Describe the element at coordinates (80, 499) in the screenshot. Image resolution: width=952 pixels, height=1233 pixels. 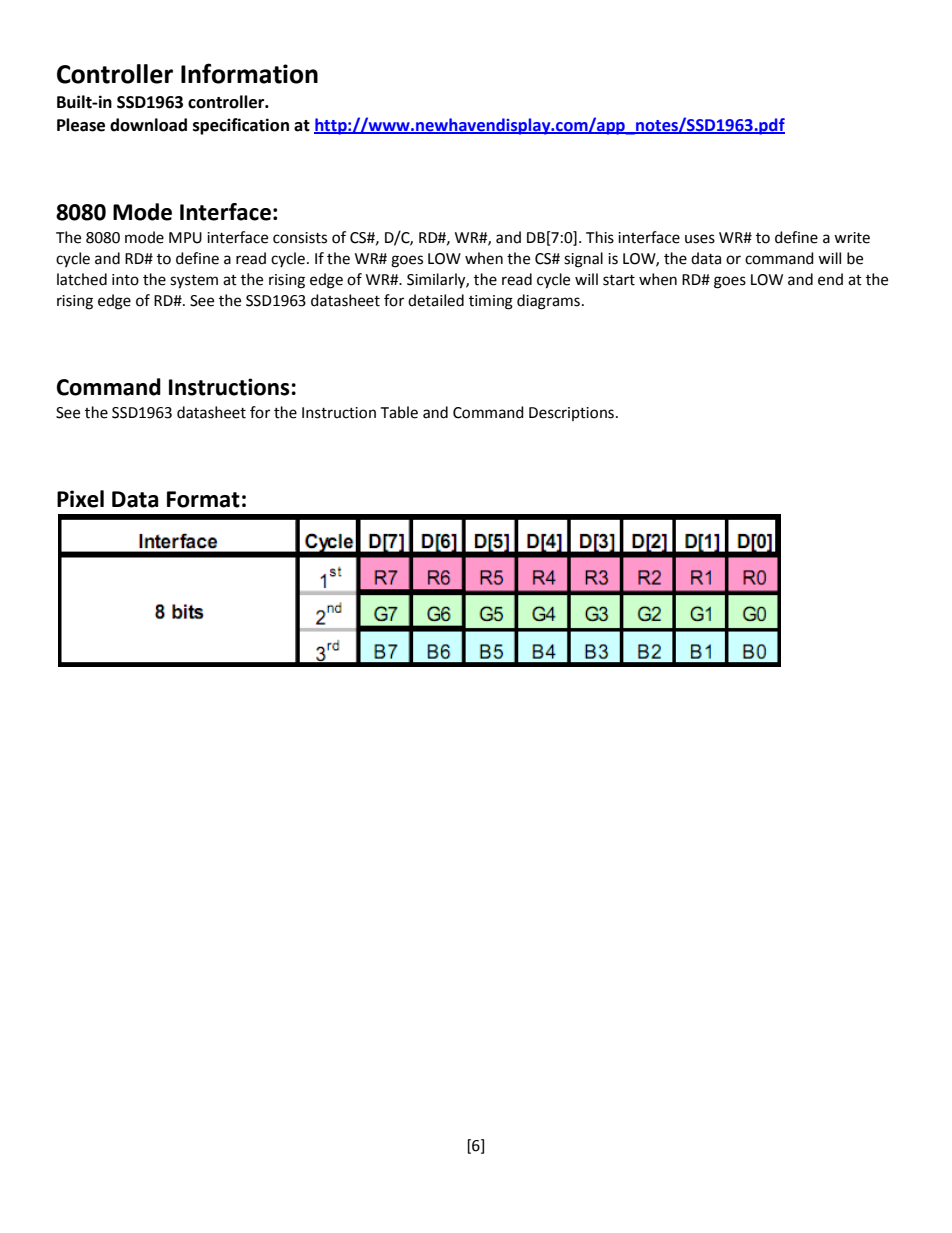
I see `Pixel` at that location.
